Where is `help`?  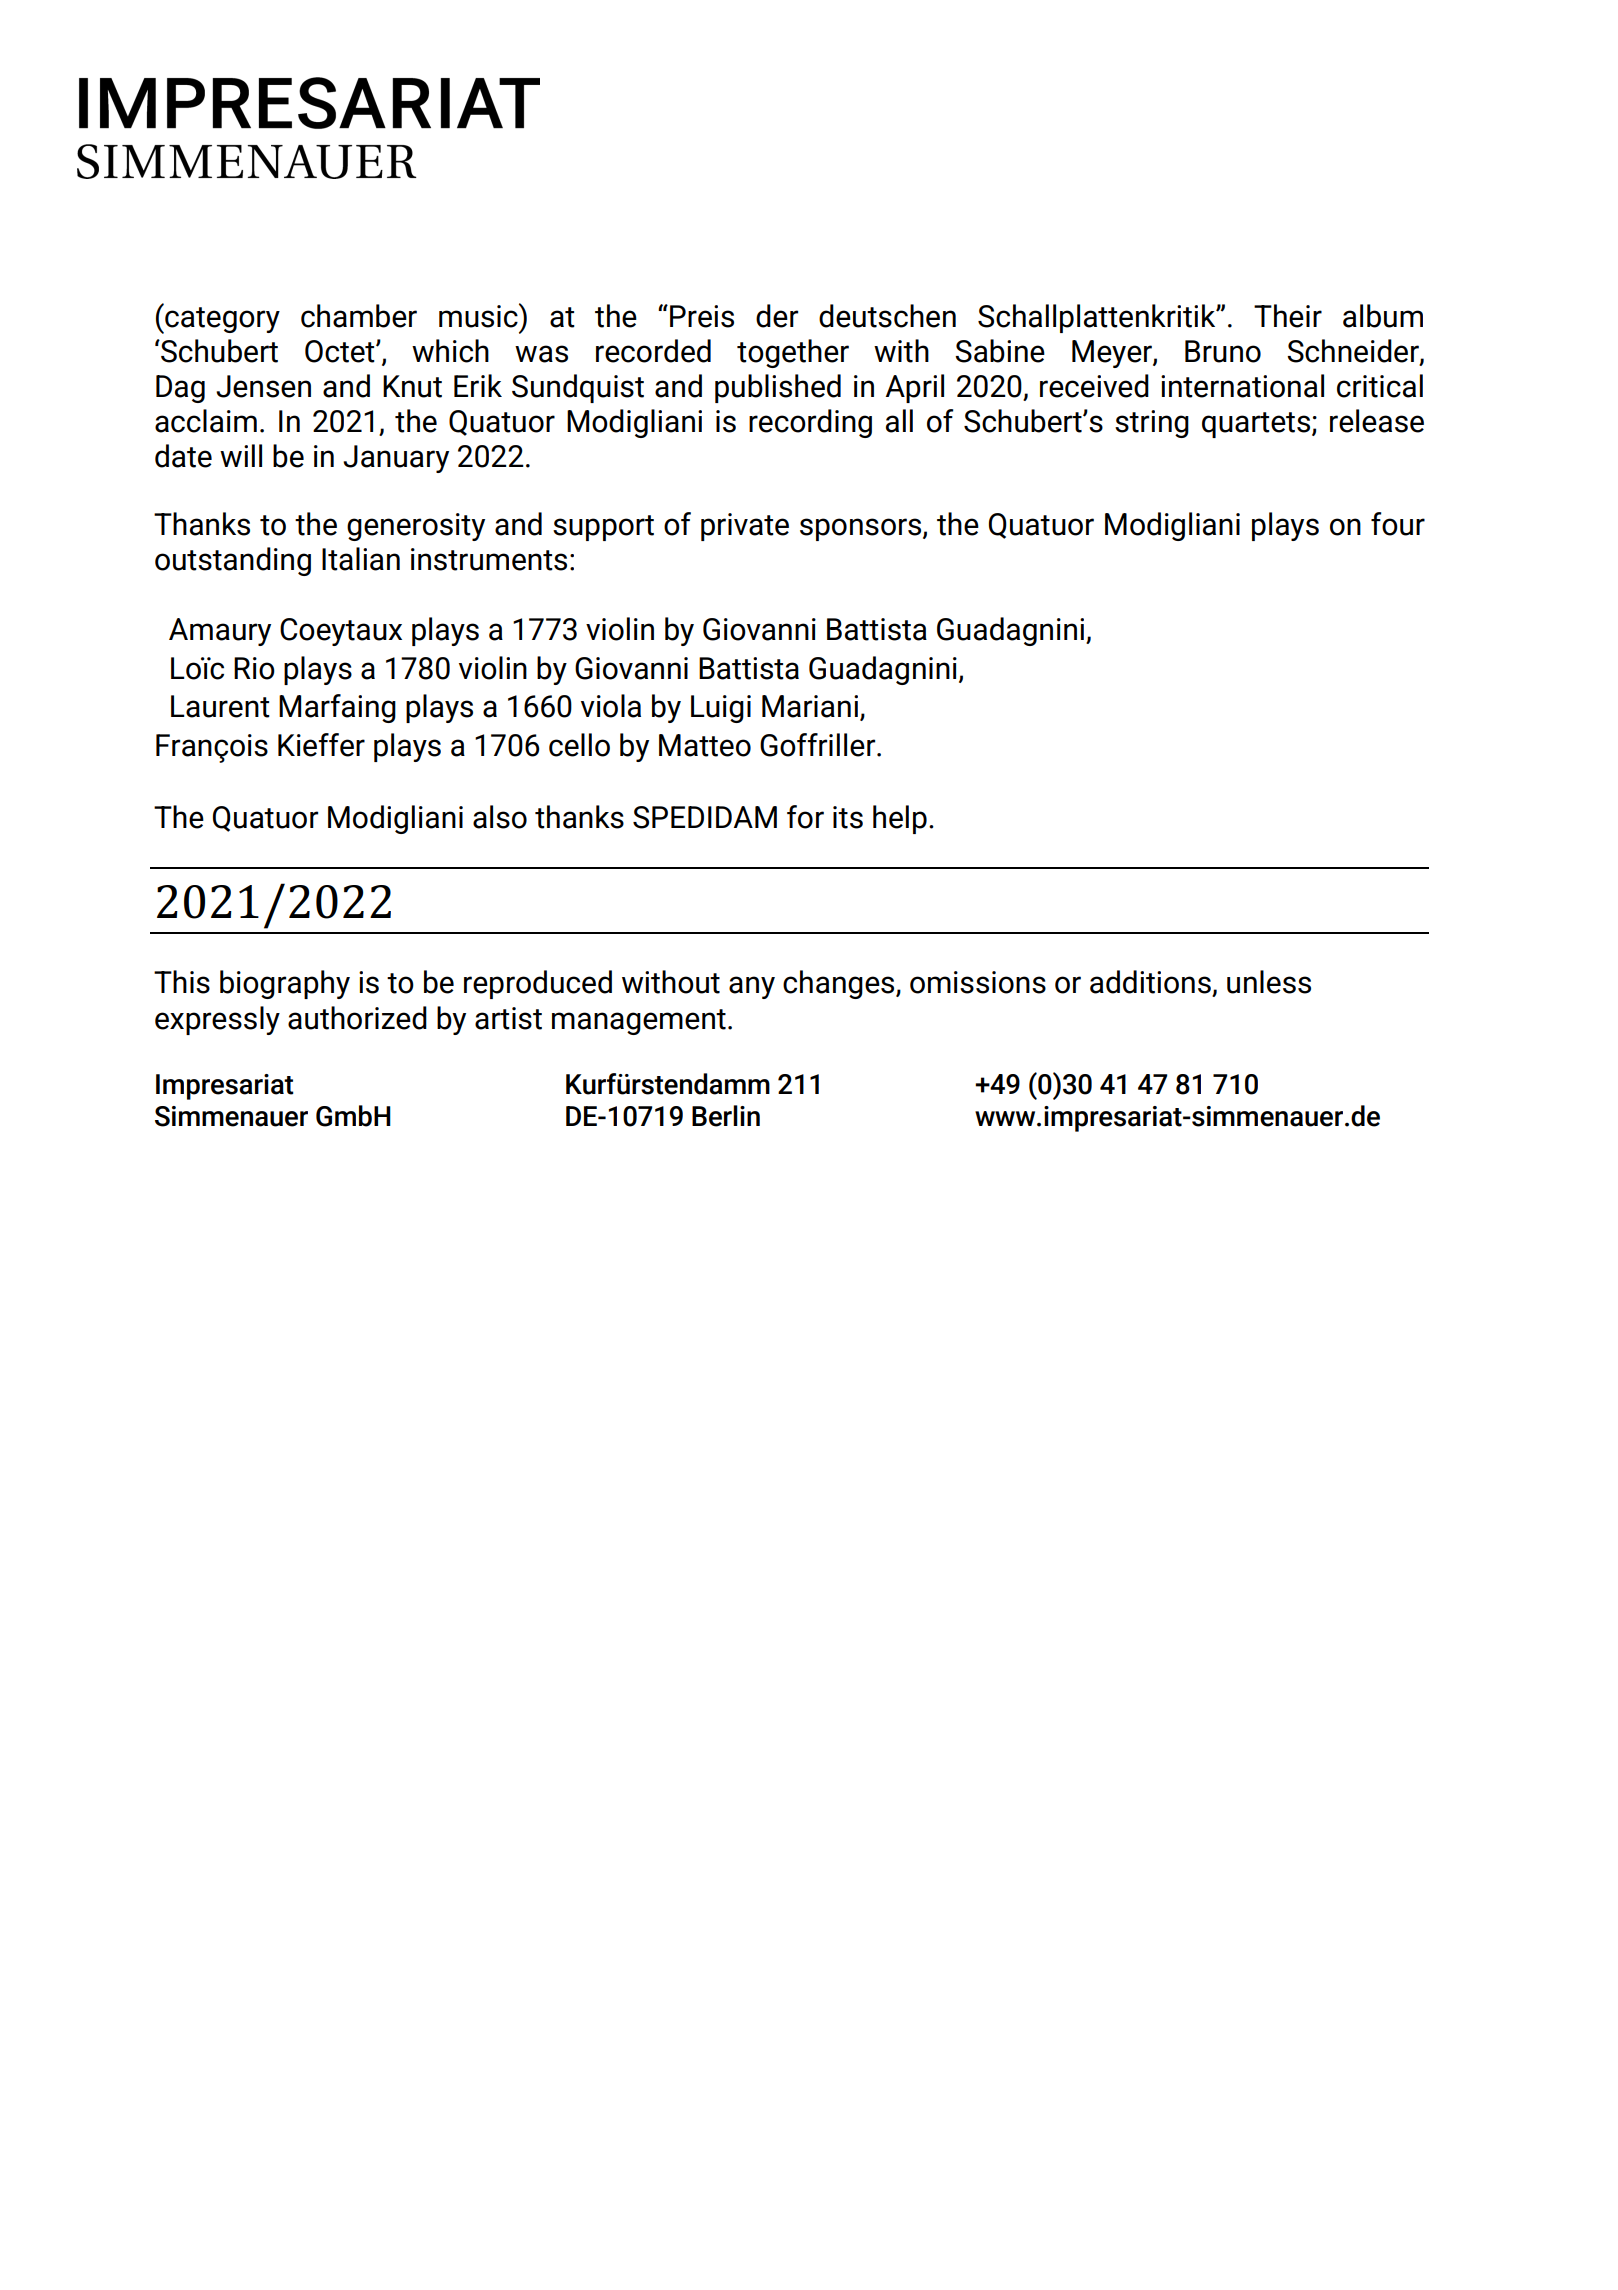
help is located at coordinates (900, 819).
